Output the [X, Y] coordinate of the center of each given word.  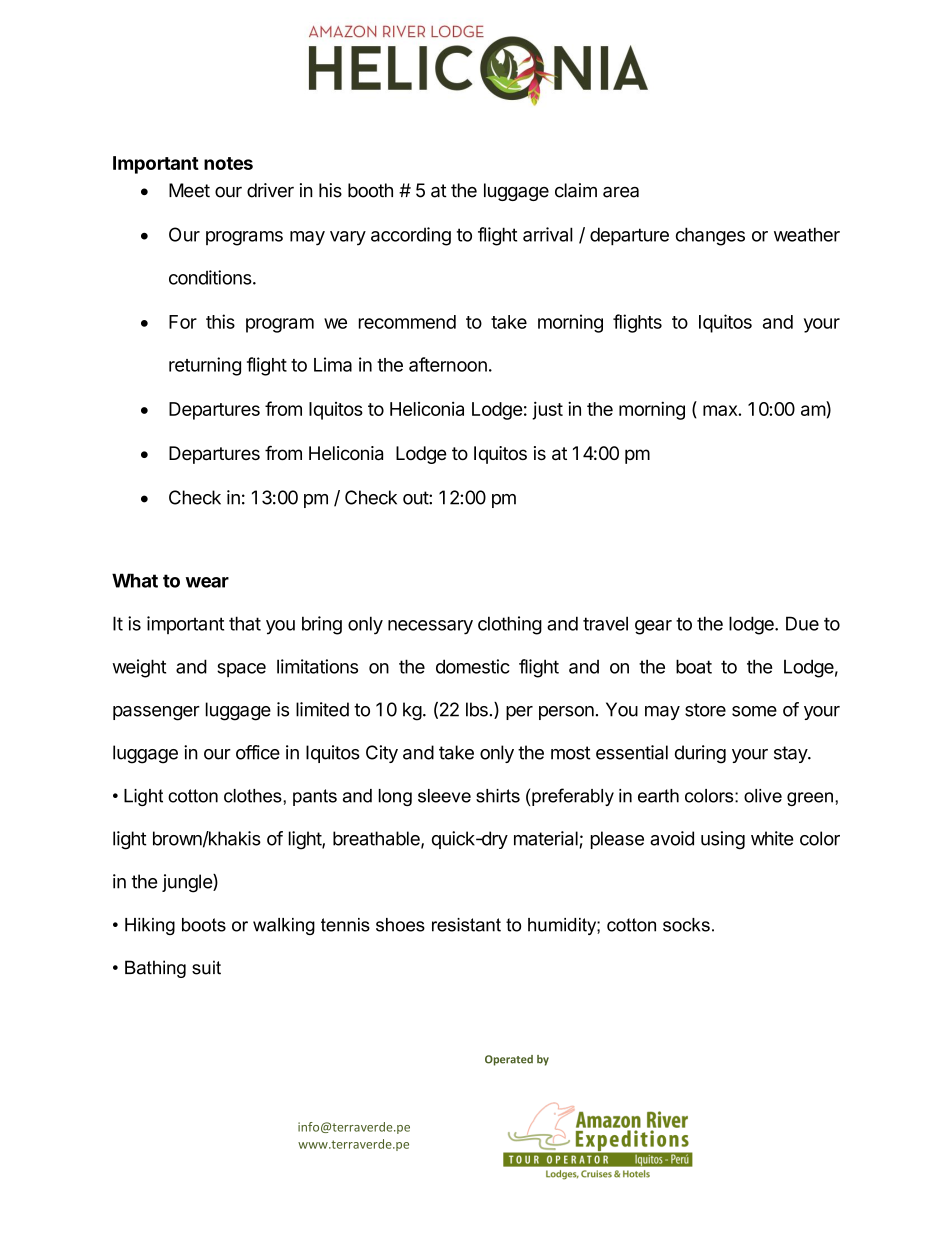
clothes [254, 796]
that [245, 623]
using [723, 840]
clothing [510, 625]
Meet [189, 190]
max [721, 410]
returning [205, 366]
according [411, 236]
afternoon [448, 364]
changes [710, 236]
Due [802, 623]
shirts [498, 796]
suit [206, 967]
